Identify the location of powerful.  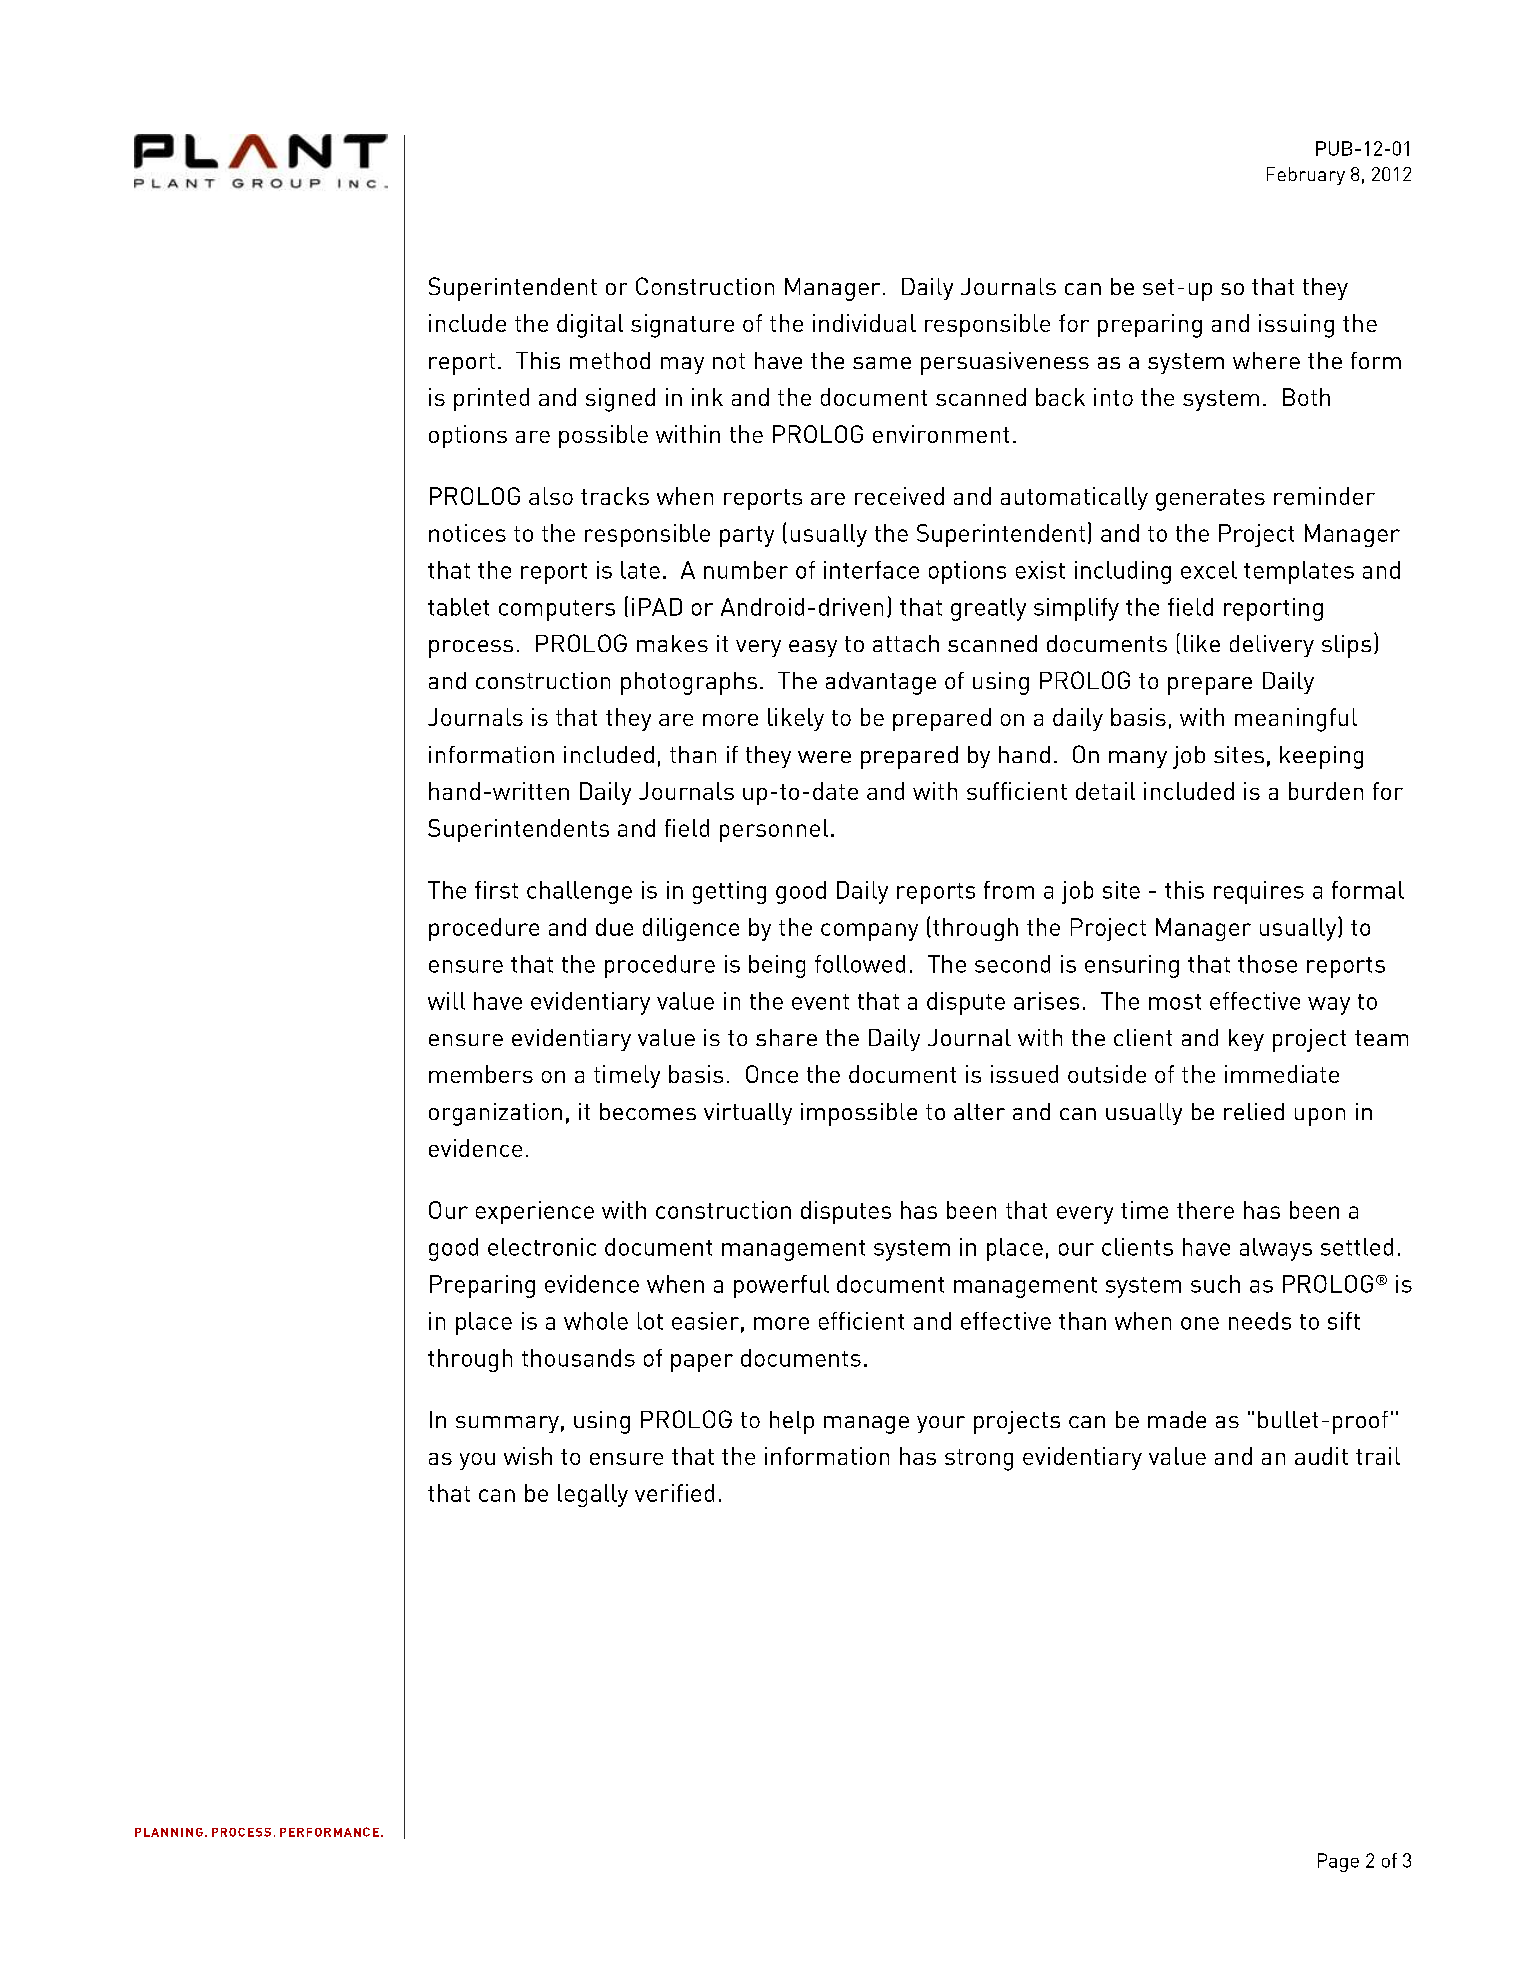
(781, 1286).
